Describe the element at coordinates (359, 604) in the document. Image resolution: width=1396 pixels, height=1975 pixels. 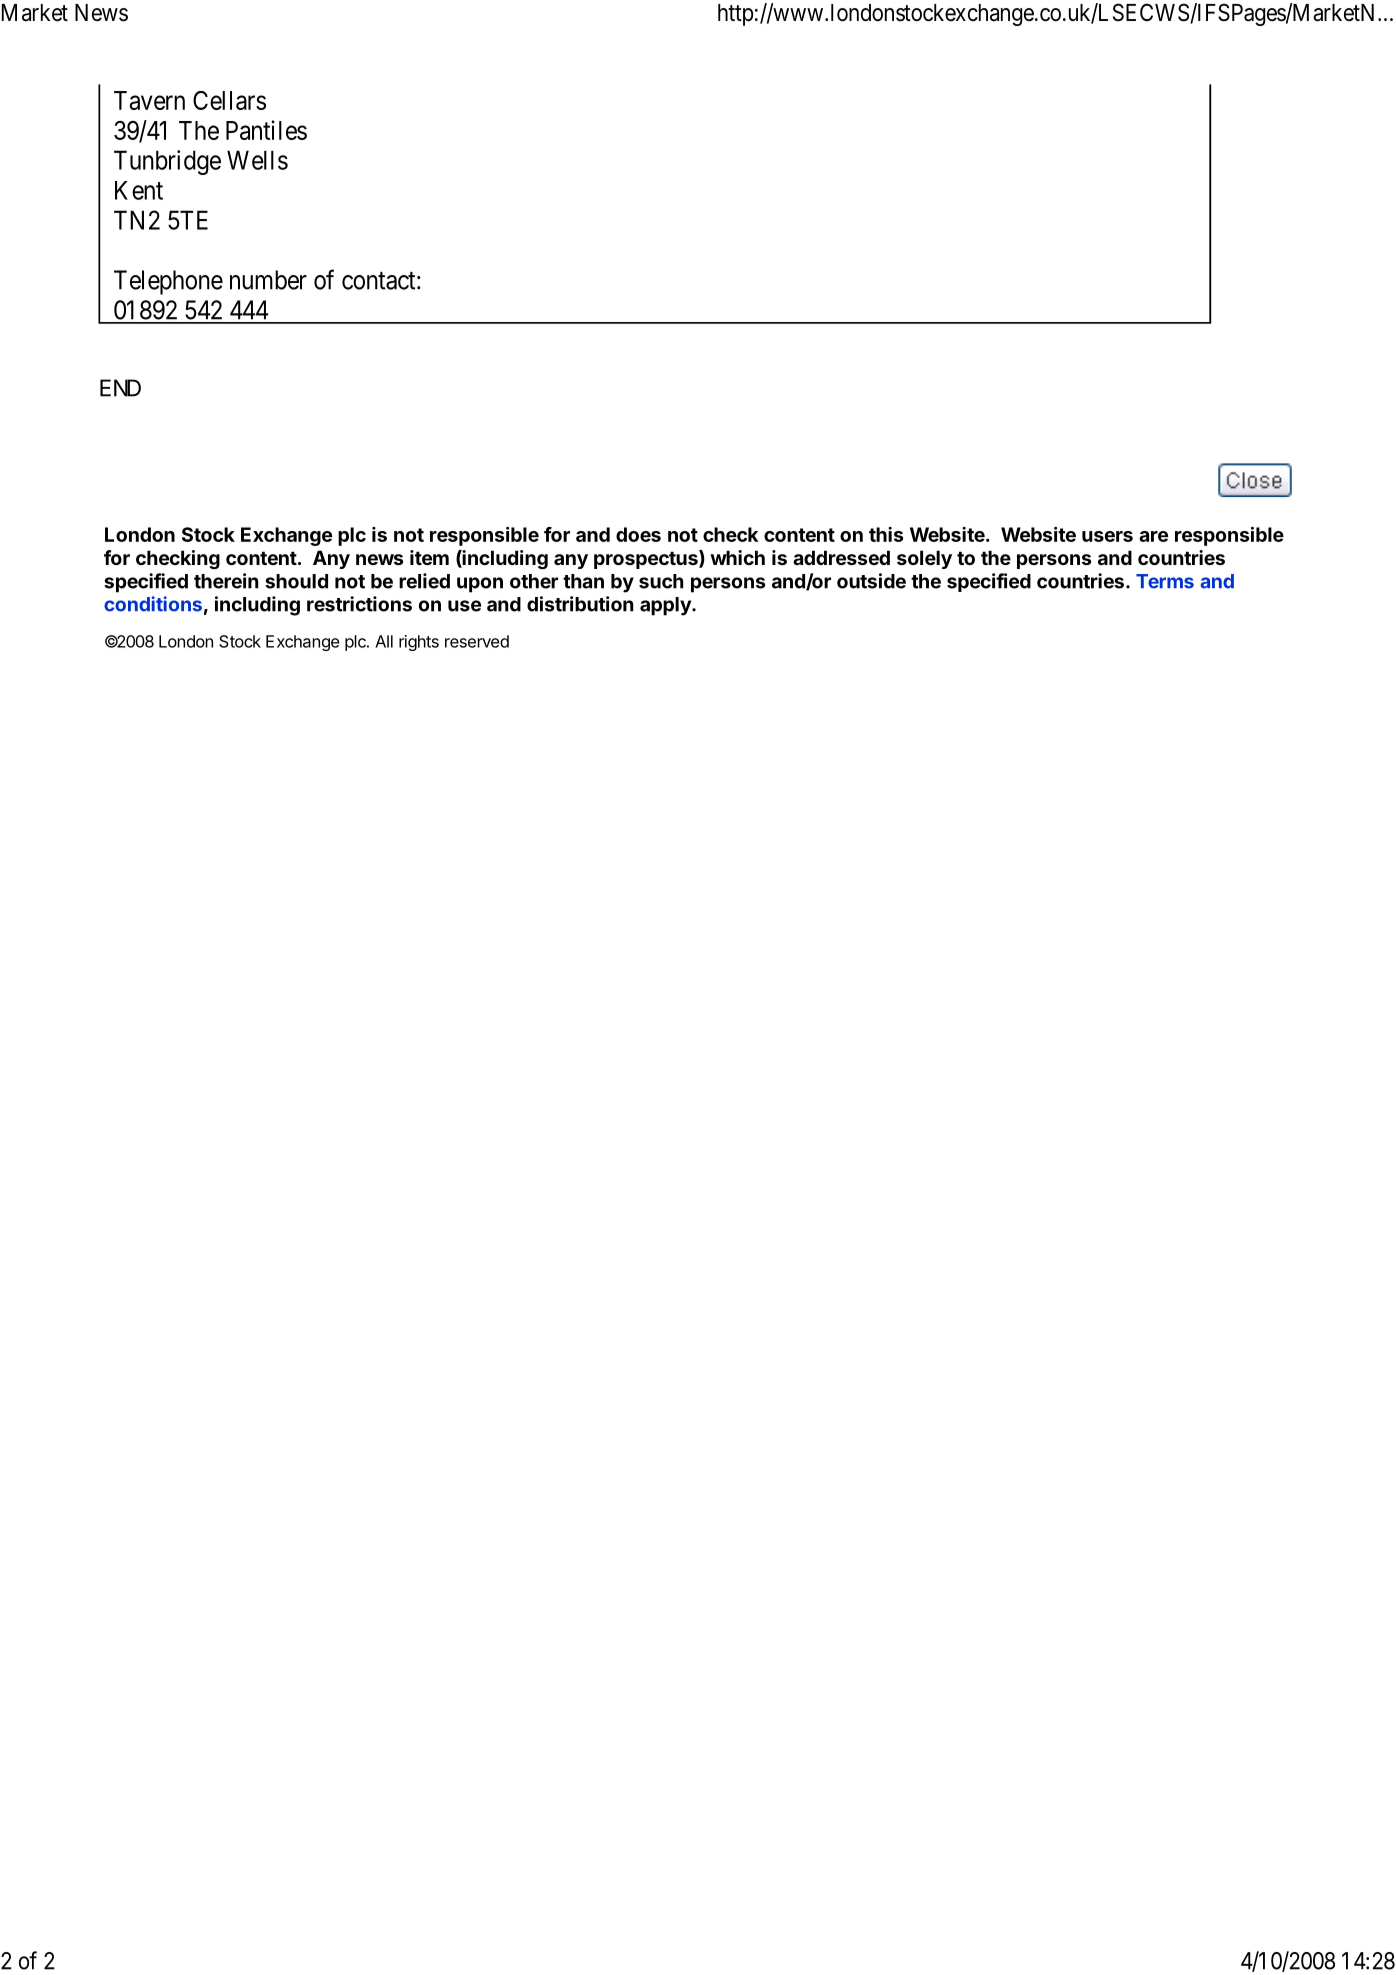
I see `restrictions` at that location.
